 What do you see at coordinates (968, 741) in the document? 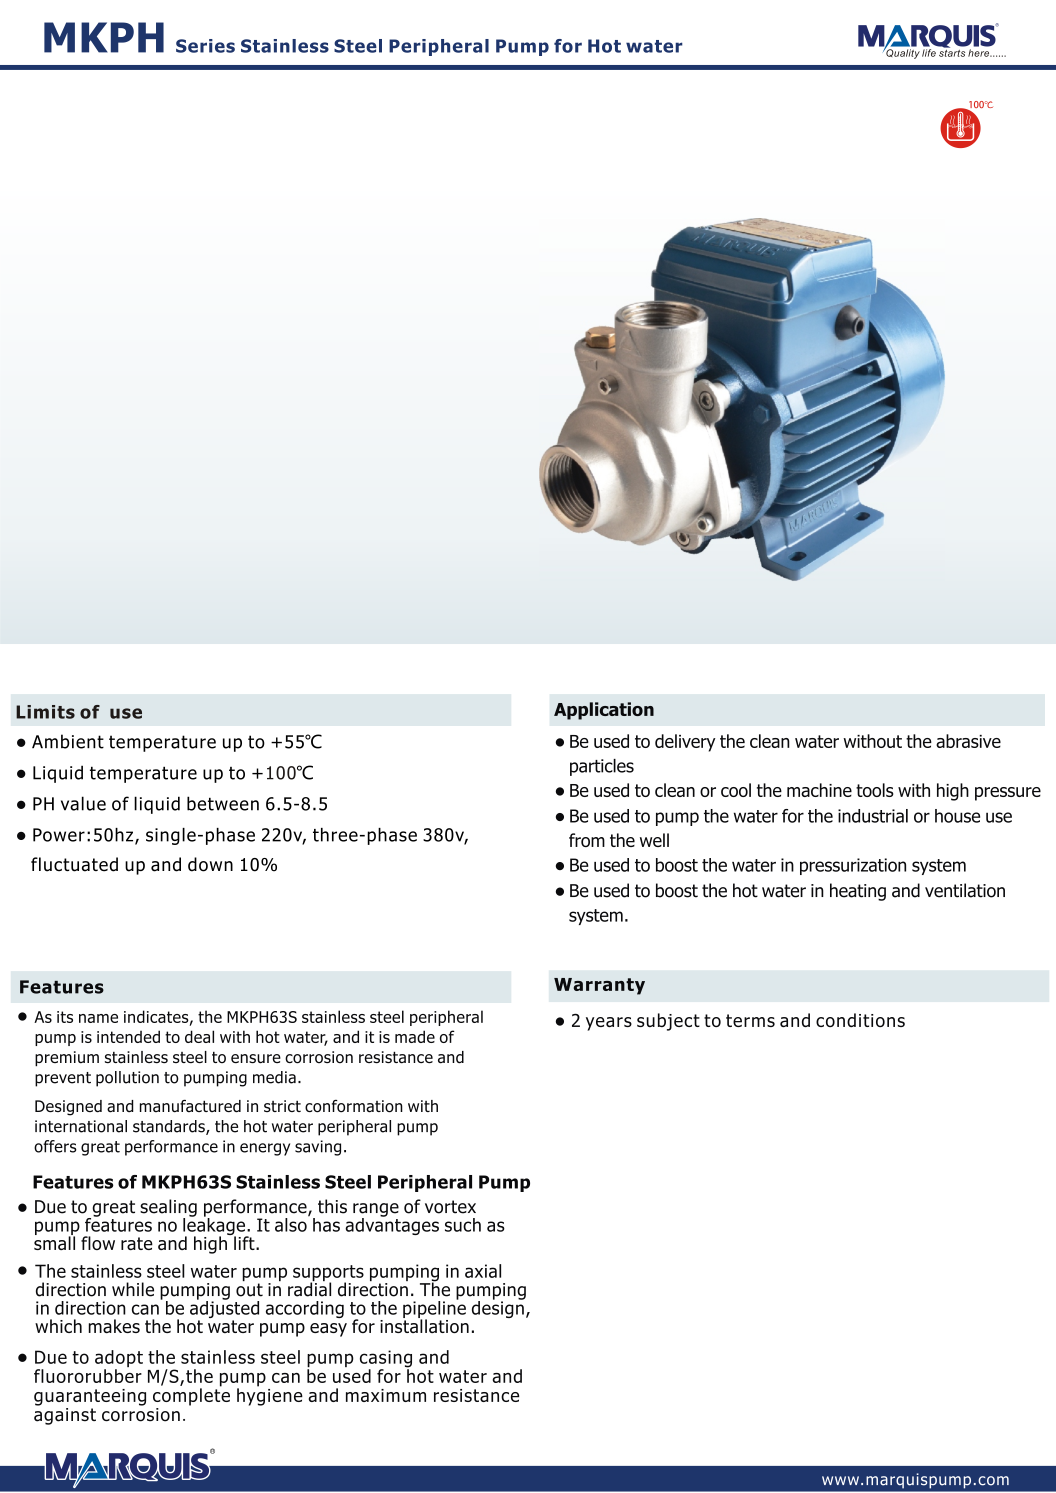
I see `abrasive` at bounding box center [968, 741].
